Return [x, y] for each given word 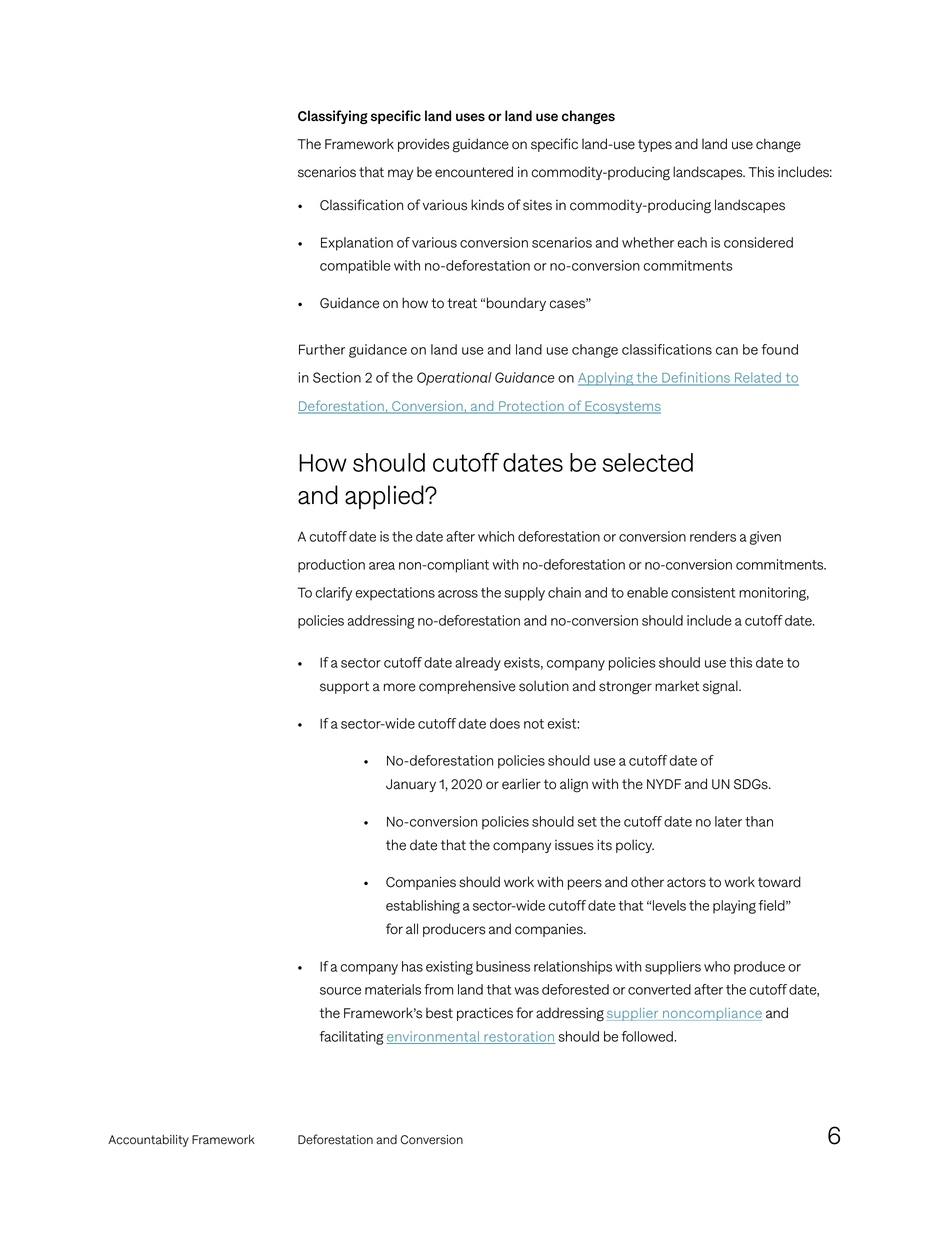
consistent [703, 592]
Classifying [333, 117]
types [655, 145]
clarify [334, 594]
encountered [474, 172]
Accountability [148, 1141]
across [458, 594]
